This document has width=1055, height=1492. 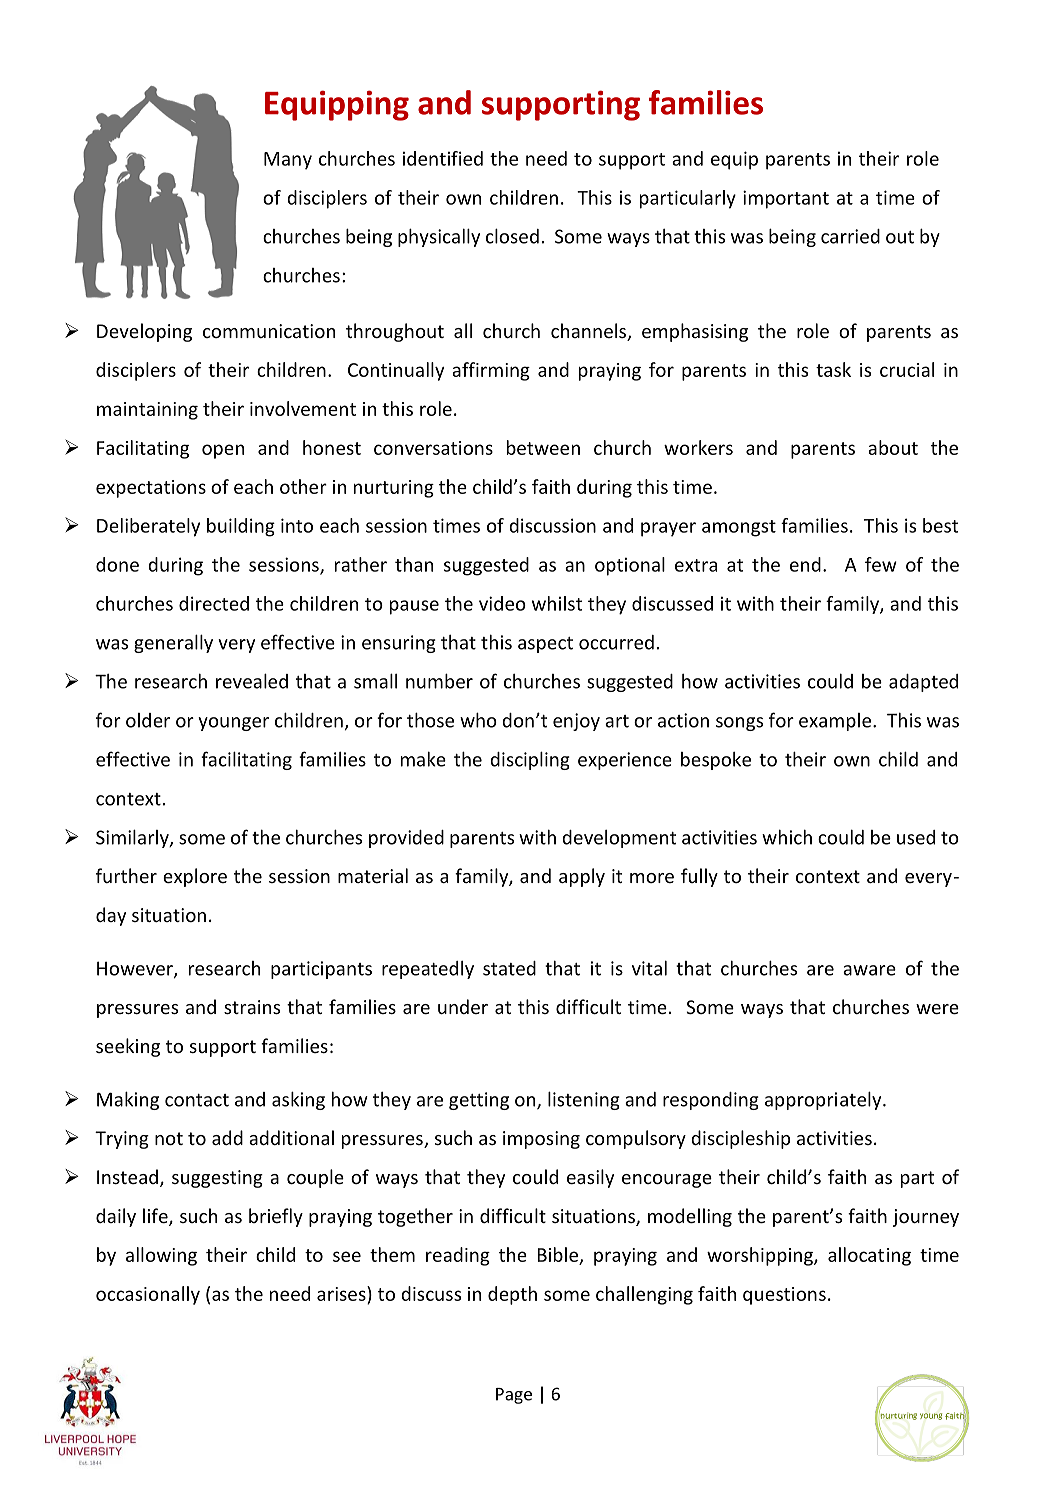 What do you see at coordinates (195, 877) in the document?
I see `explore` at bounding box center [195, 877].
